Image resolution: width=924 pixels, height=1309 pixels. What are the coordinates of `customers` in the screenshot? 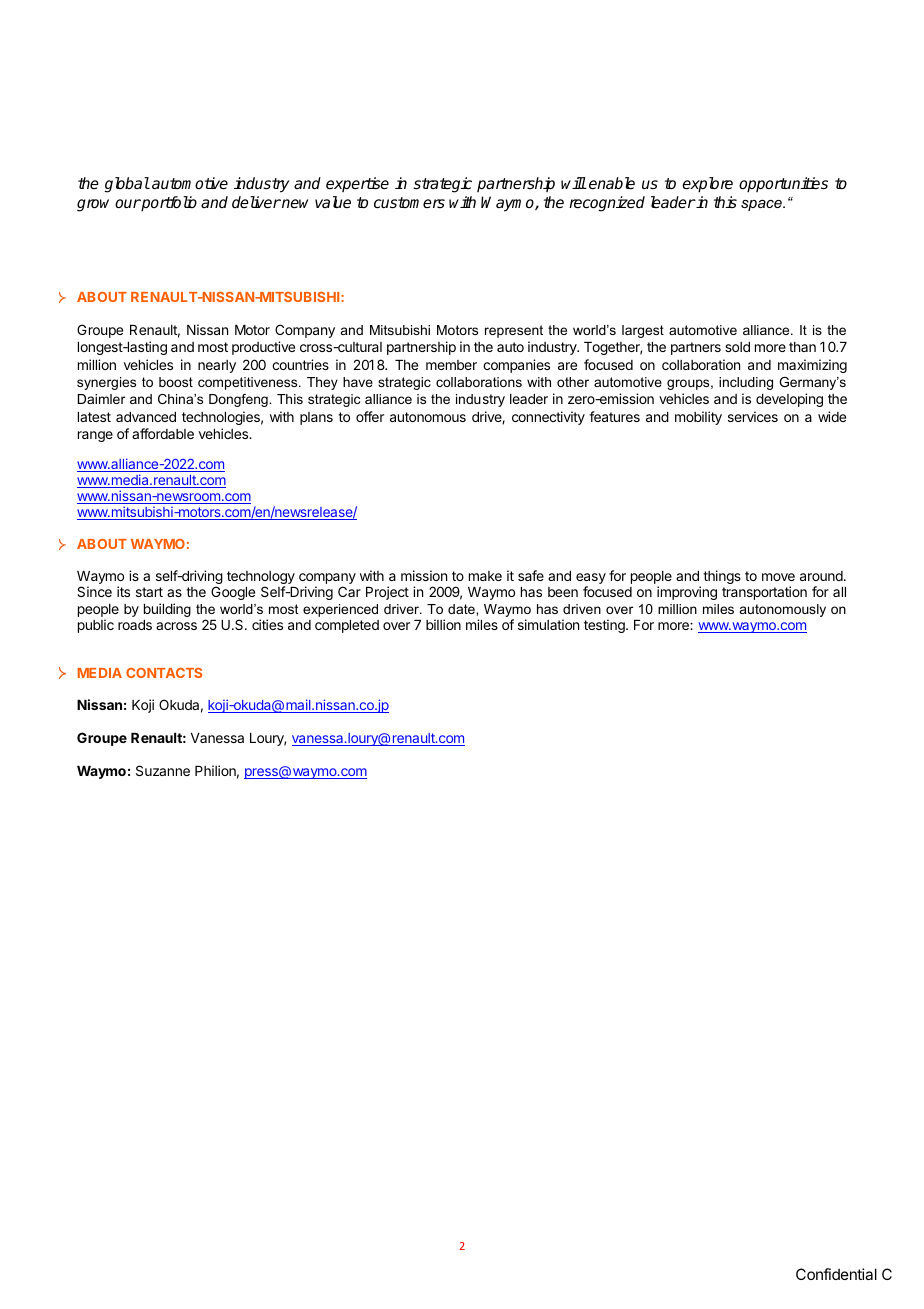 It's located at (409, 203).
